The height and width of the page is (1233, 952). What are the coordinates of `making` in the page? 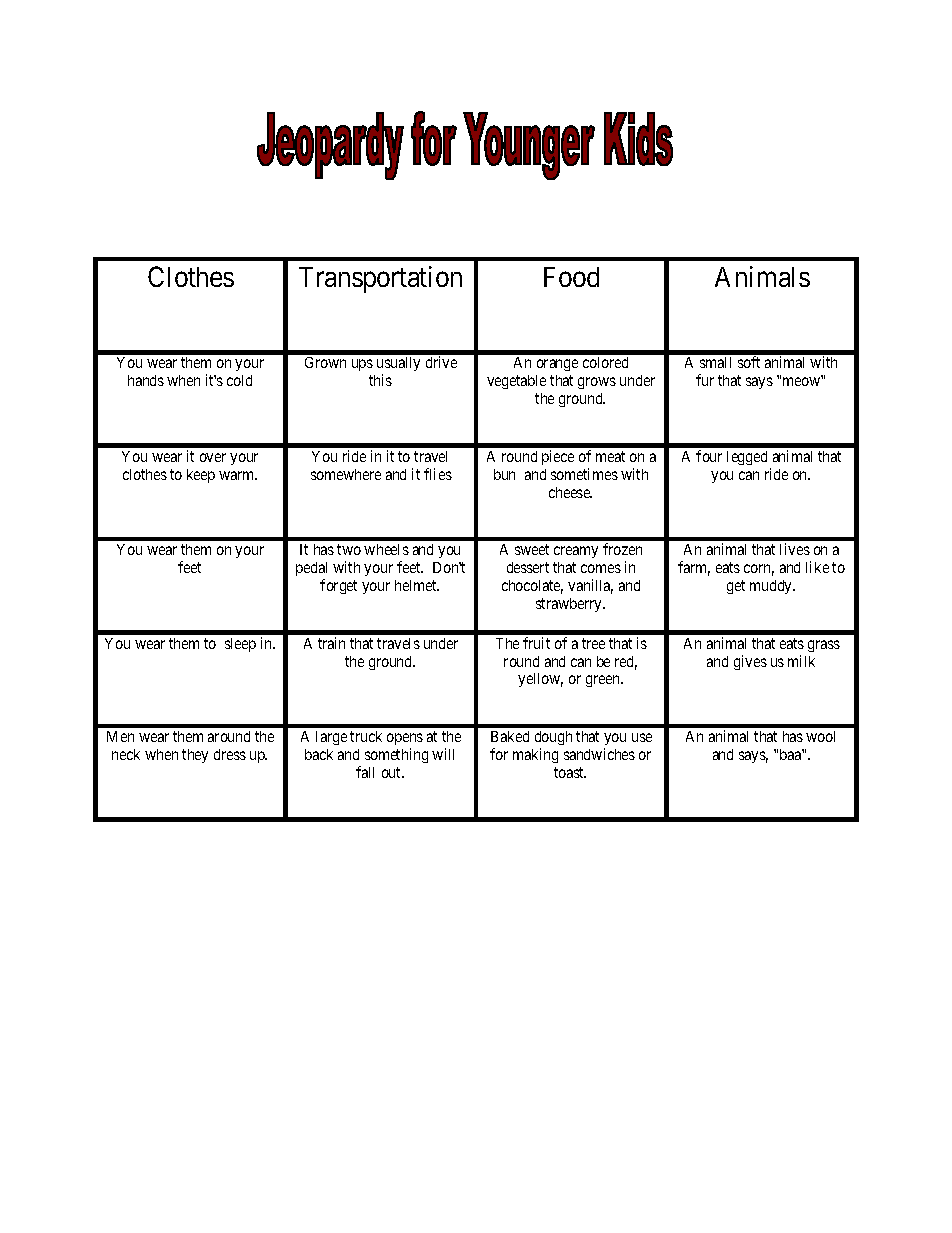 It's located at (535, 755).
